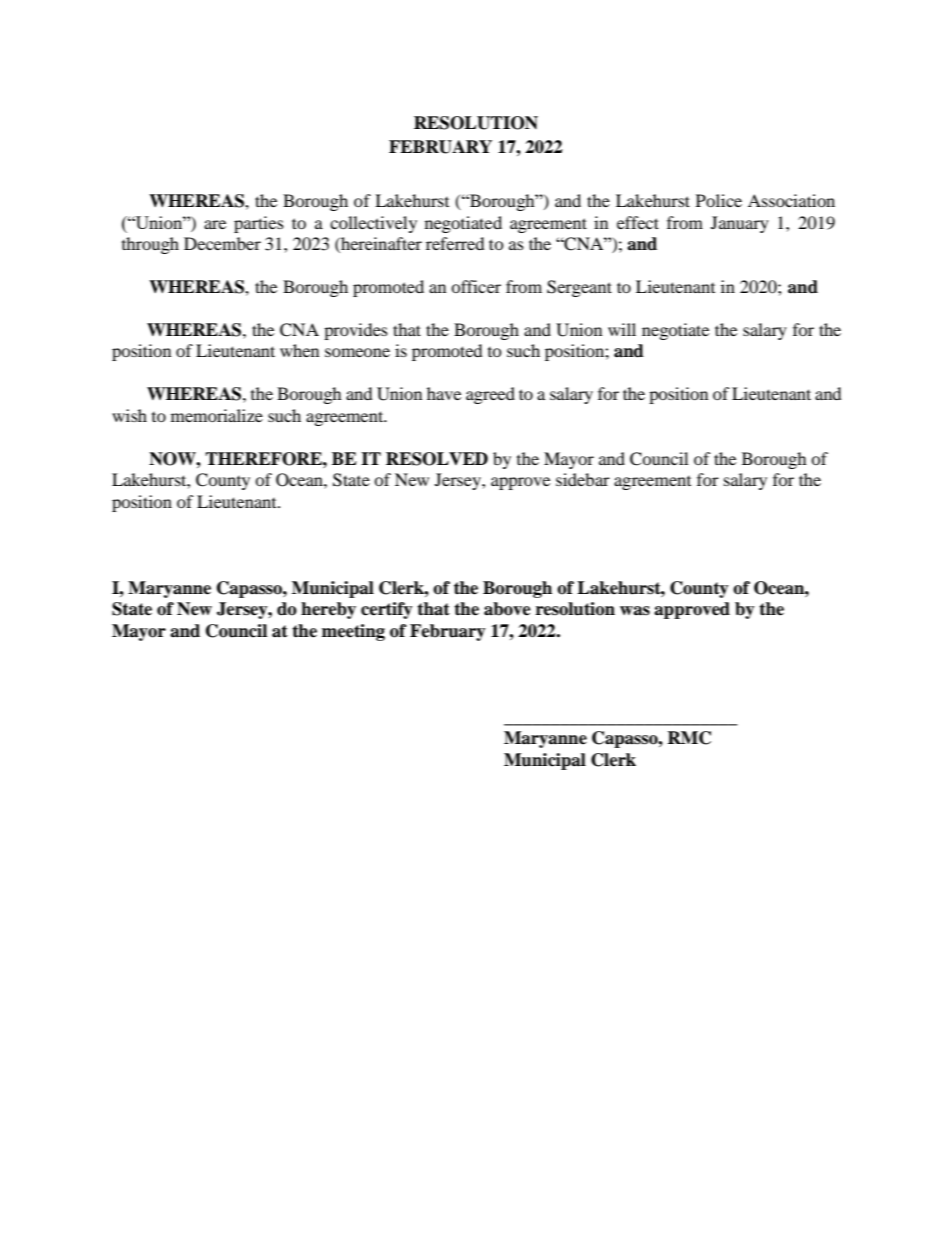 Image resolution: width=952 pixels, height=1233 pixels. What do you see at coordinates (635, 611) in the document?
I see `was` at bounding box center [635, 611].
